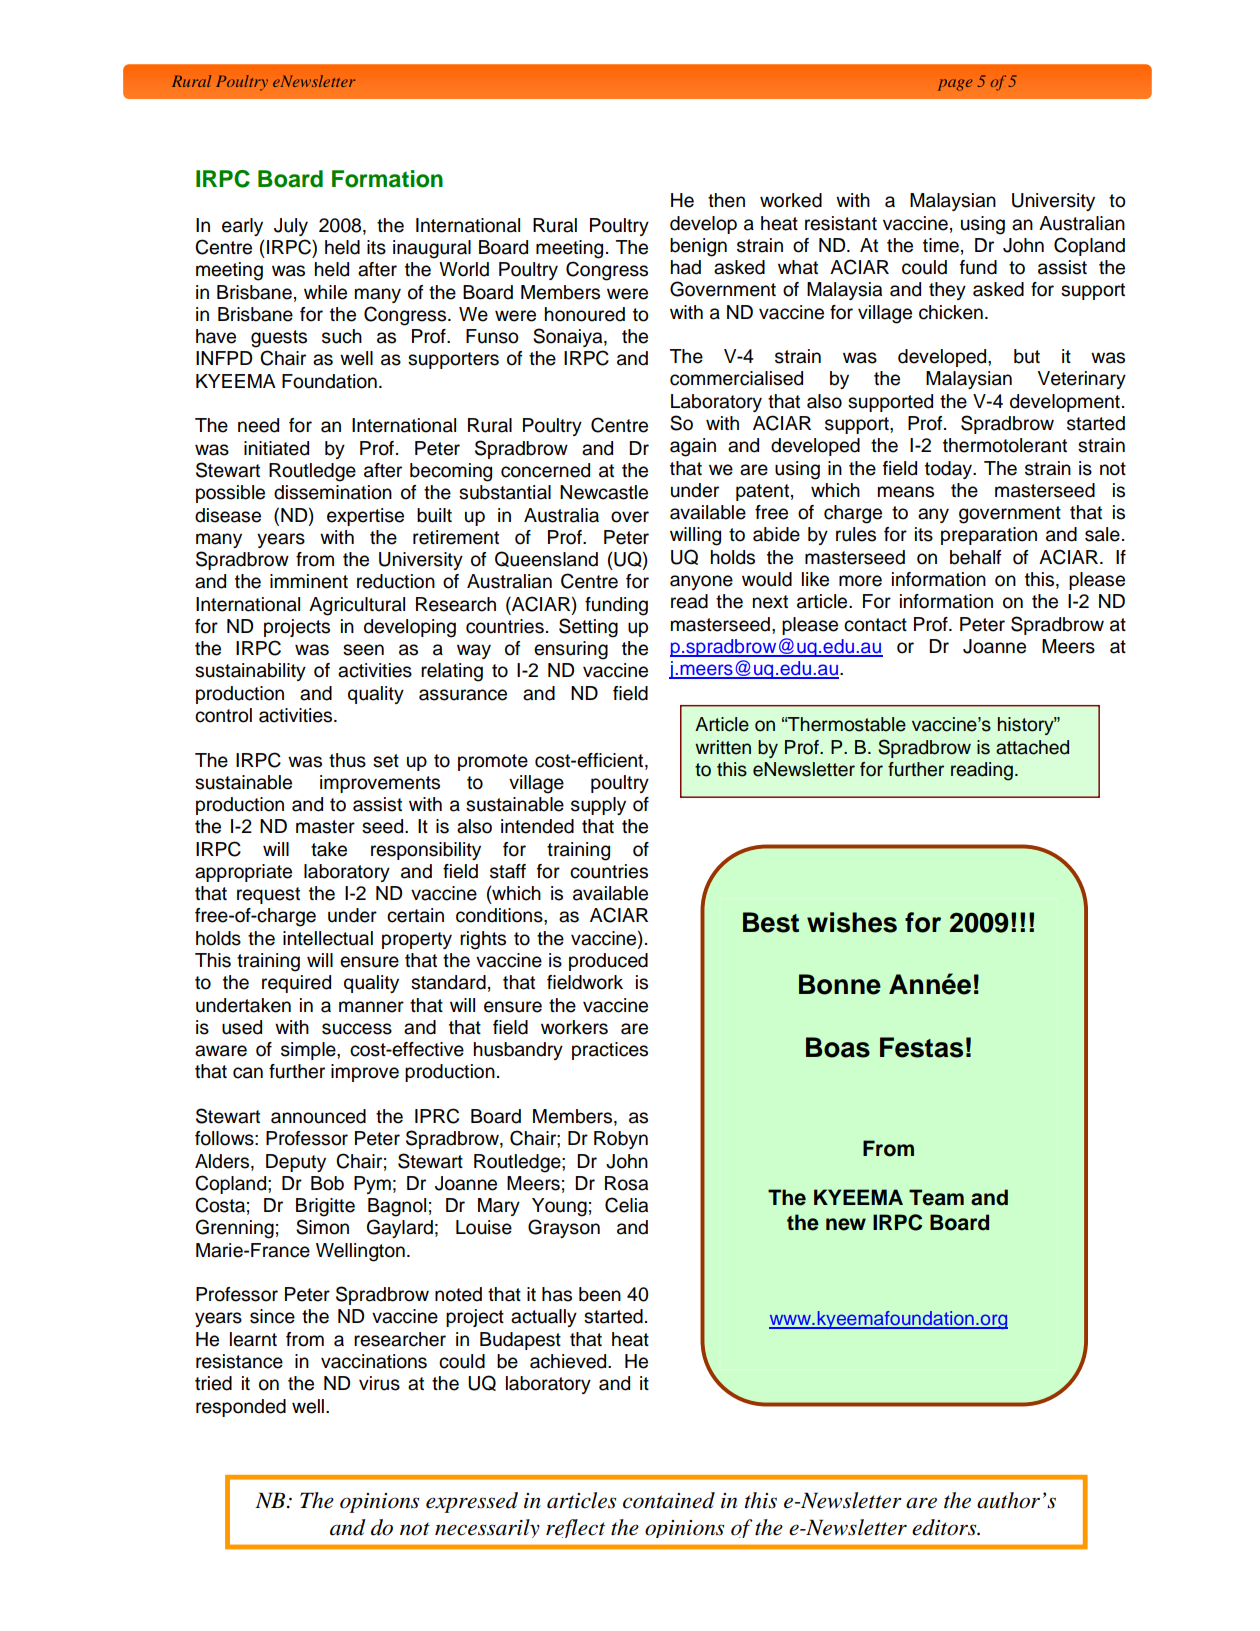 This screenshot has height=1631, width=1260. What do you see at coordinates (838, 1047) in the screenshot?
I see `Boas` at bounding box center [838, 1047].
